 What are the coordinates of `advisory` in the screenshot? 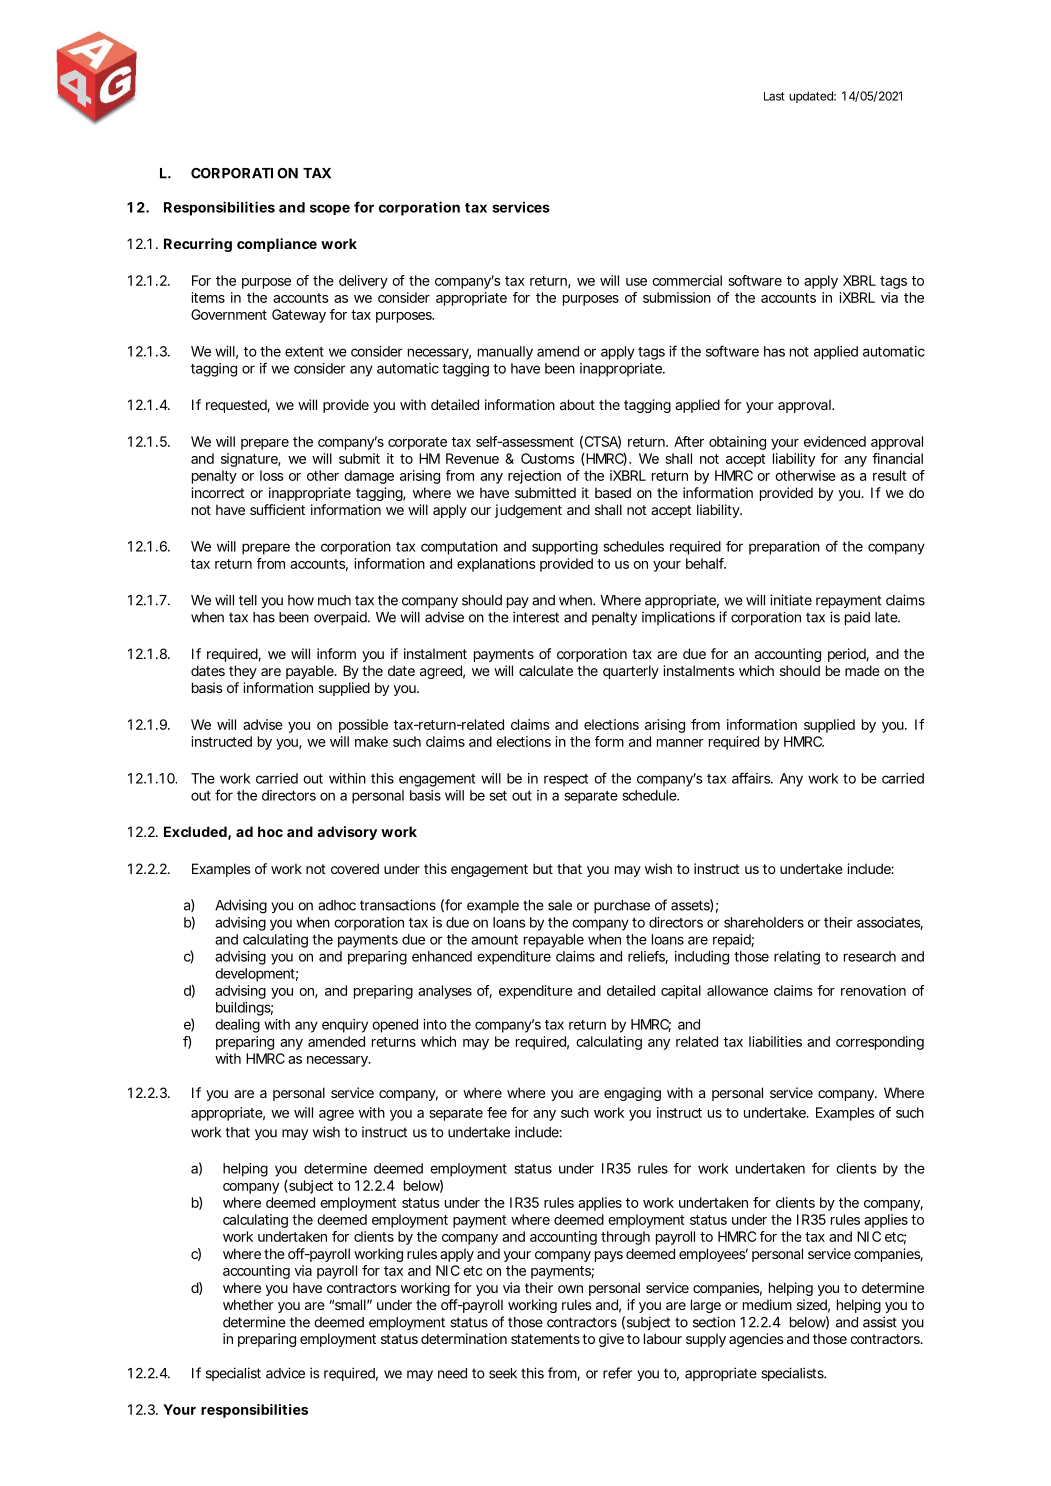 It's located at (347, 833).
